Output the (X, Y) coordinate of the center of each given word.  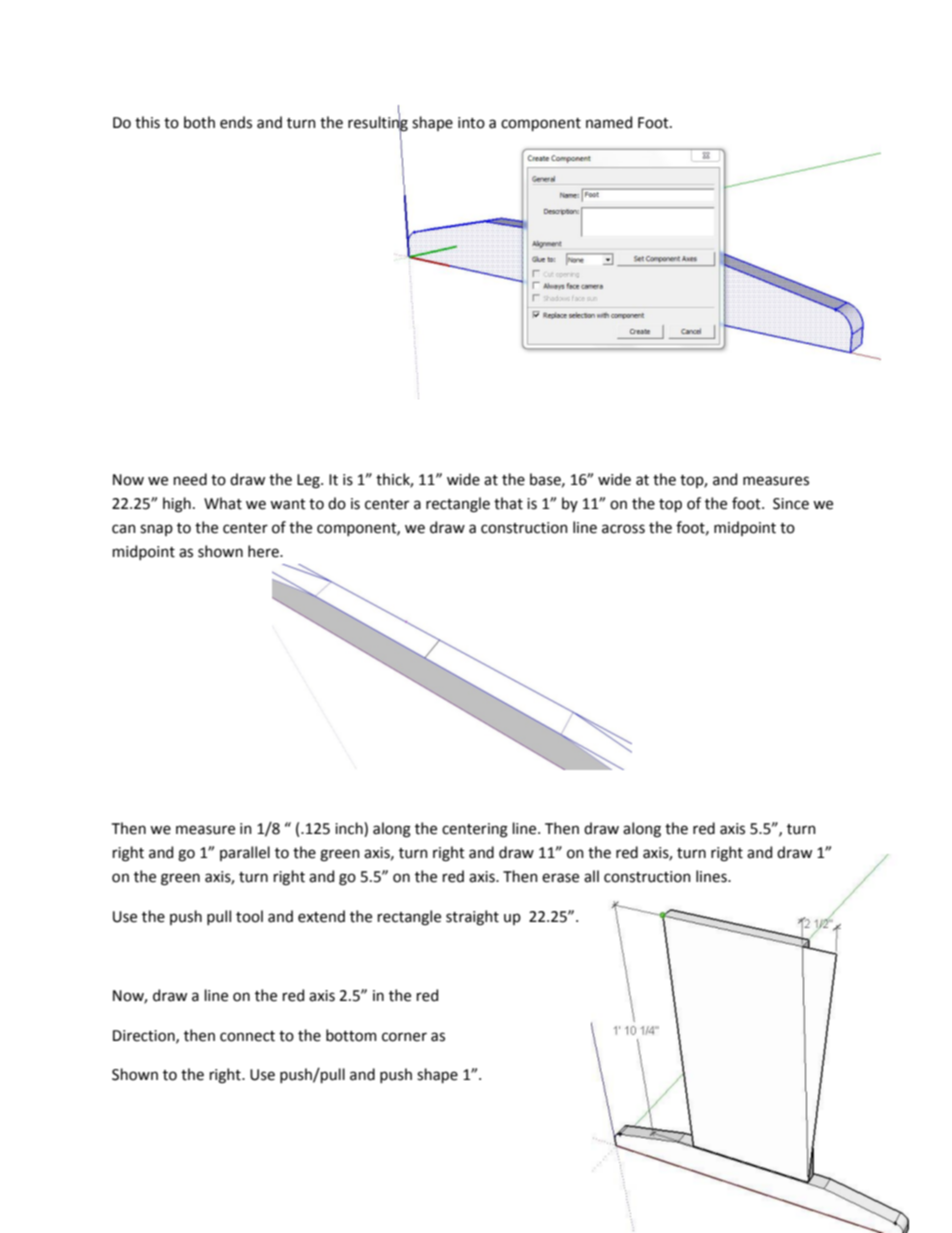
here (264, 551)
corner (404, 1037)
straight (472, 918)
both (199, 122)
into (471, 123)
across (623, 529)
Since (791, 504)
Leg (309, 481)
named (609, 122)
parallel (245, 853)
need (190, 479)
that (508, 503)
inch (350, 829)
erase (560, 878)
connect (247, 1036)
